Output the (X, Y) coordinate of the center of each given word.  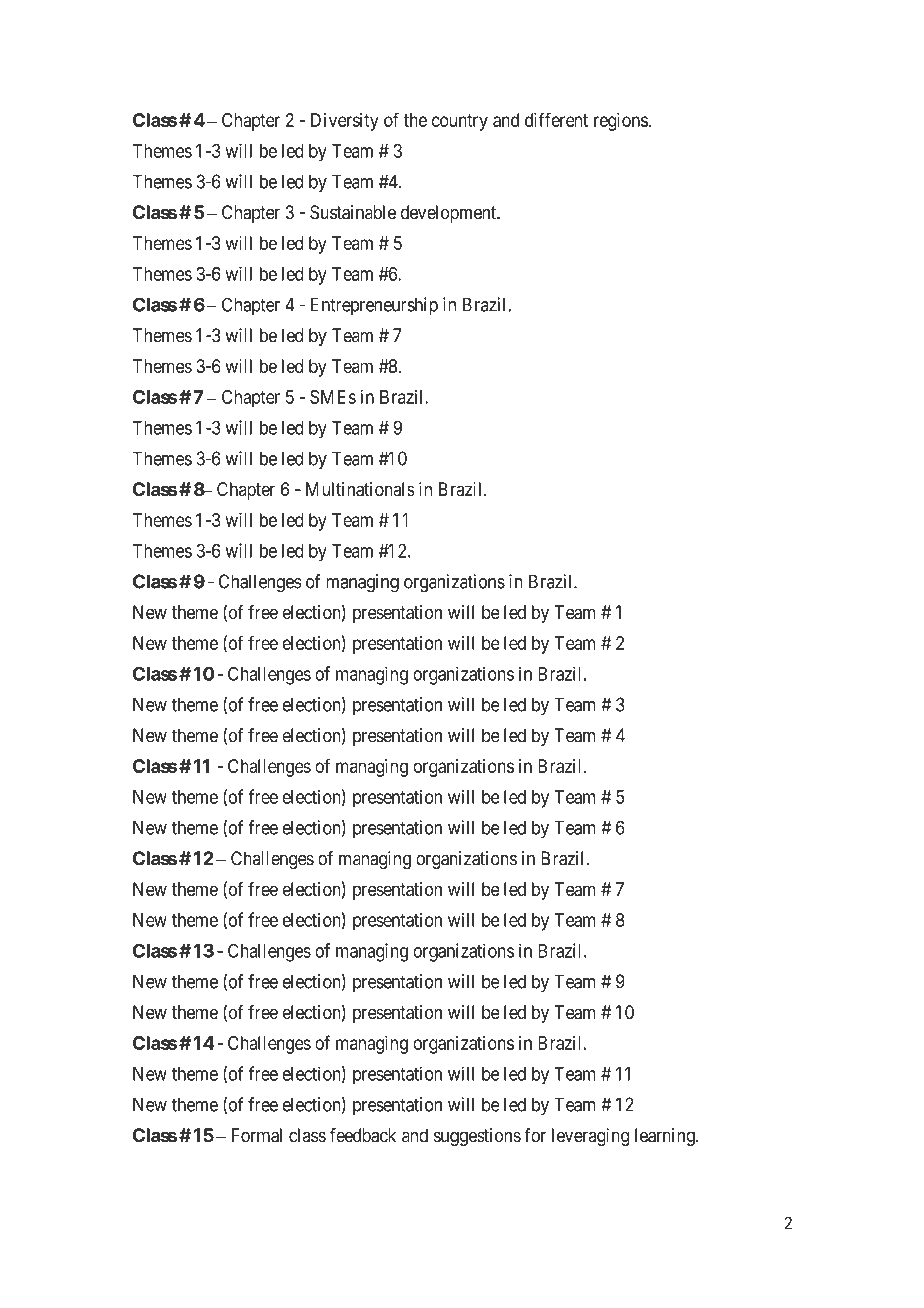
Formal (257, 1135)
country (460, 122)
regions (621, 122)
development (449, 214)
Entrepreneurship (374, 306)
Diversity (345, 122)
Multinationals (360, 489)
